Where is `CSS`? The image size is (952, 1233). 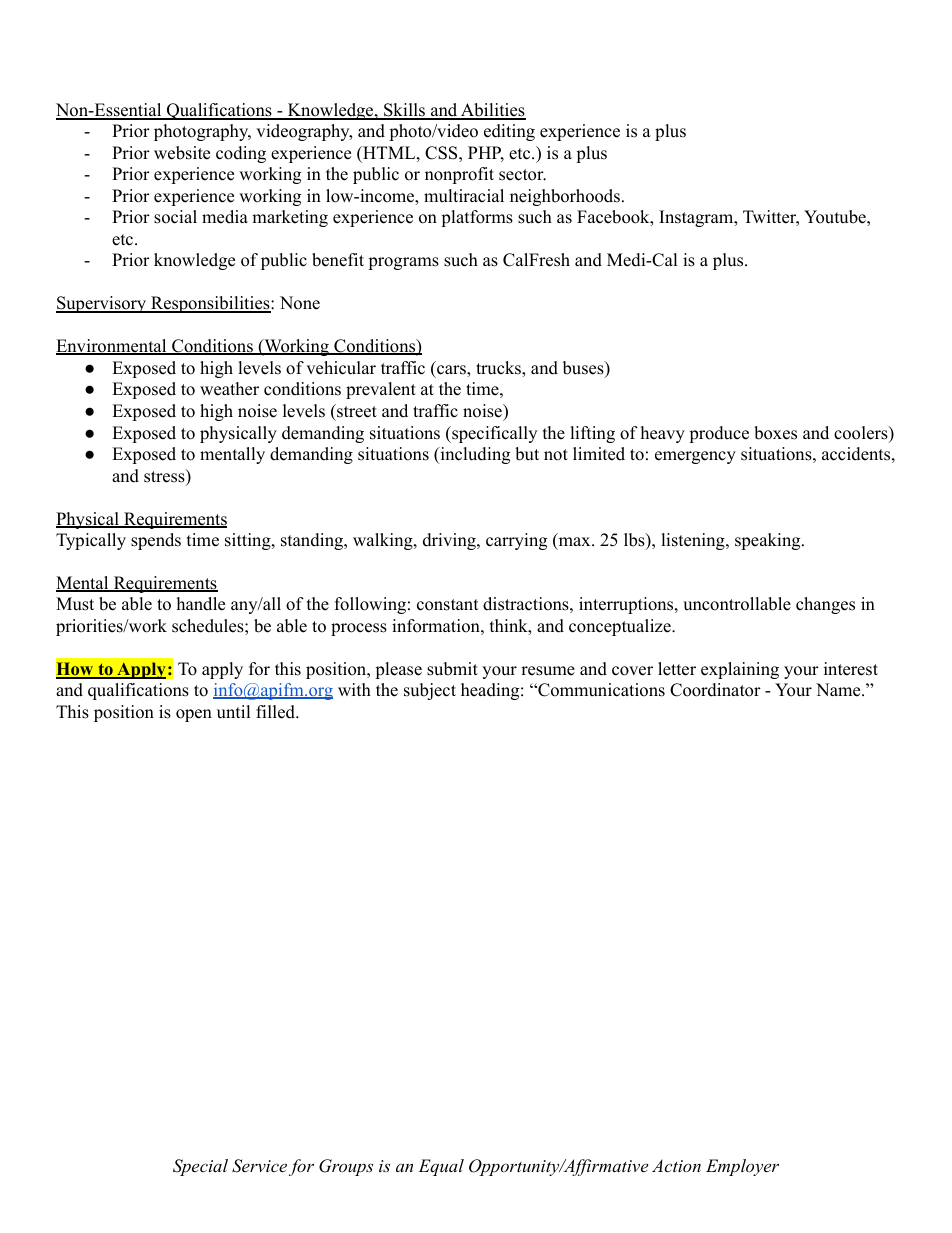 CSS is located at coordinates (441, 153).
